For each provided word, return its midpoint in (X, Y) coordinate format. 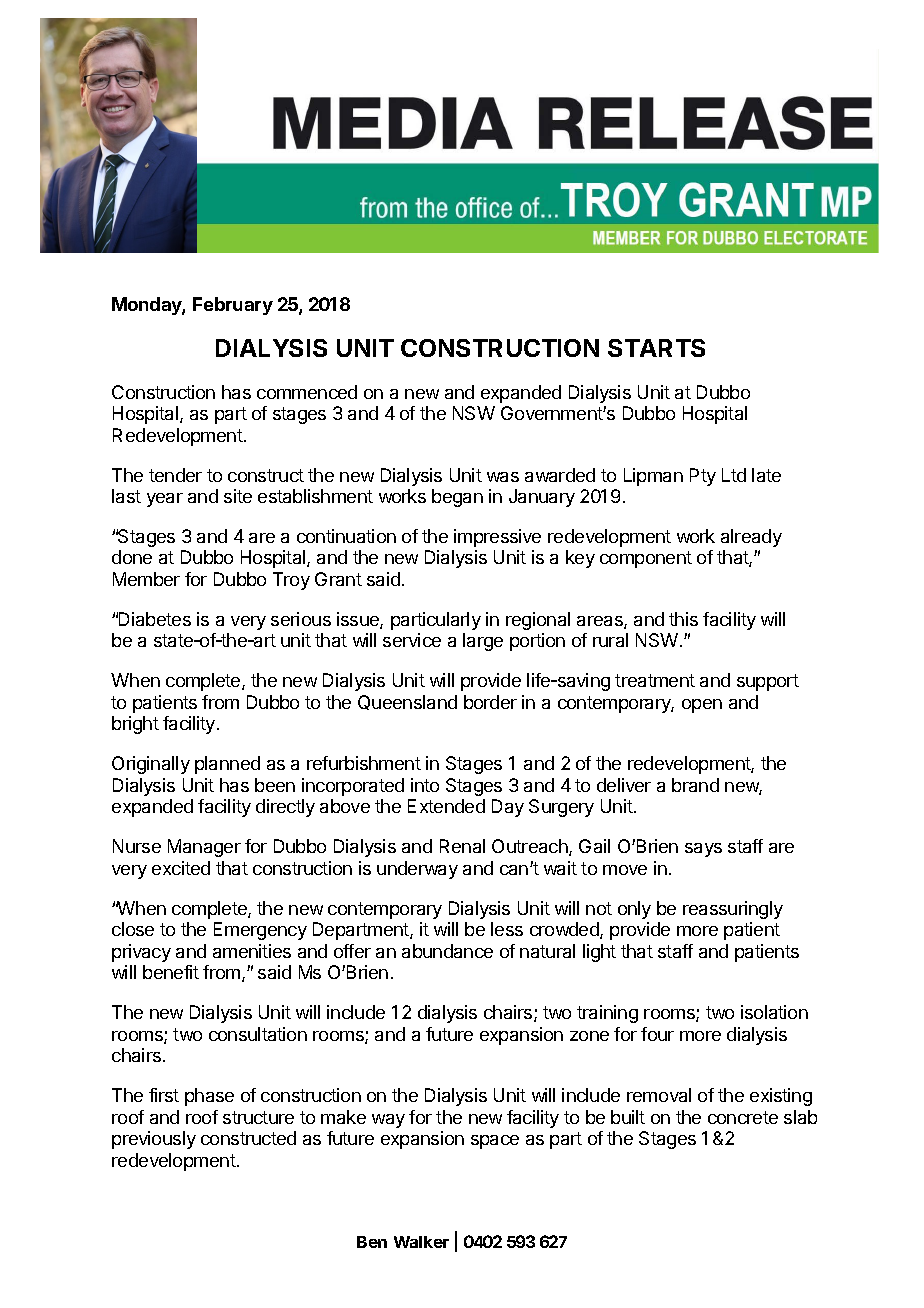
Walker (421, 1242)
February (233, 306)
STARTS (656, 348)
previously (154, 1140)
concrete (743, 1117)
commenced (307, 392)
